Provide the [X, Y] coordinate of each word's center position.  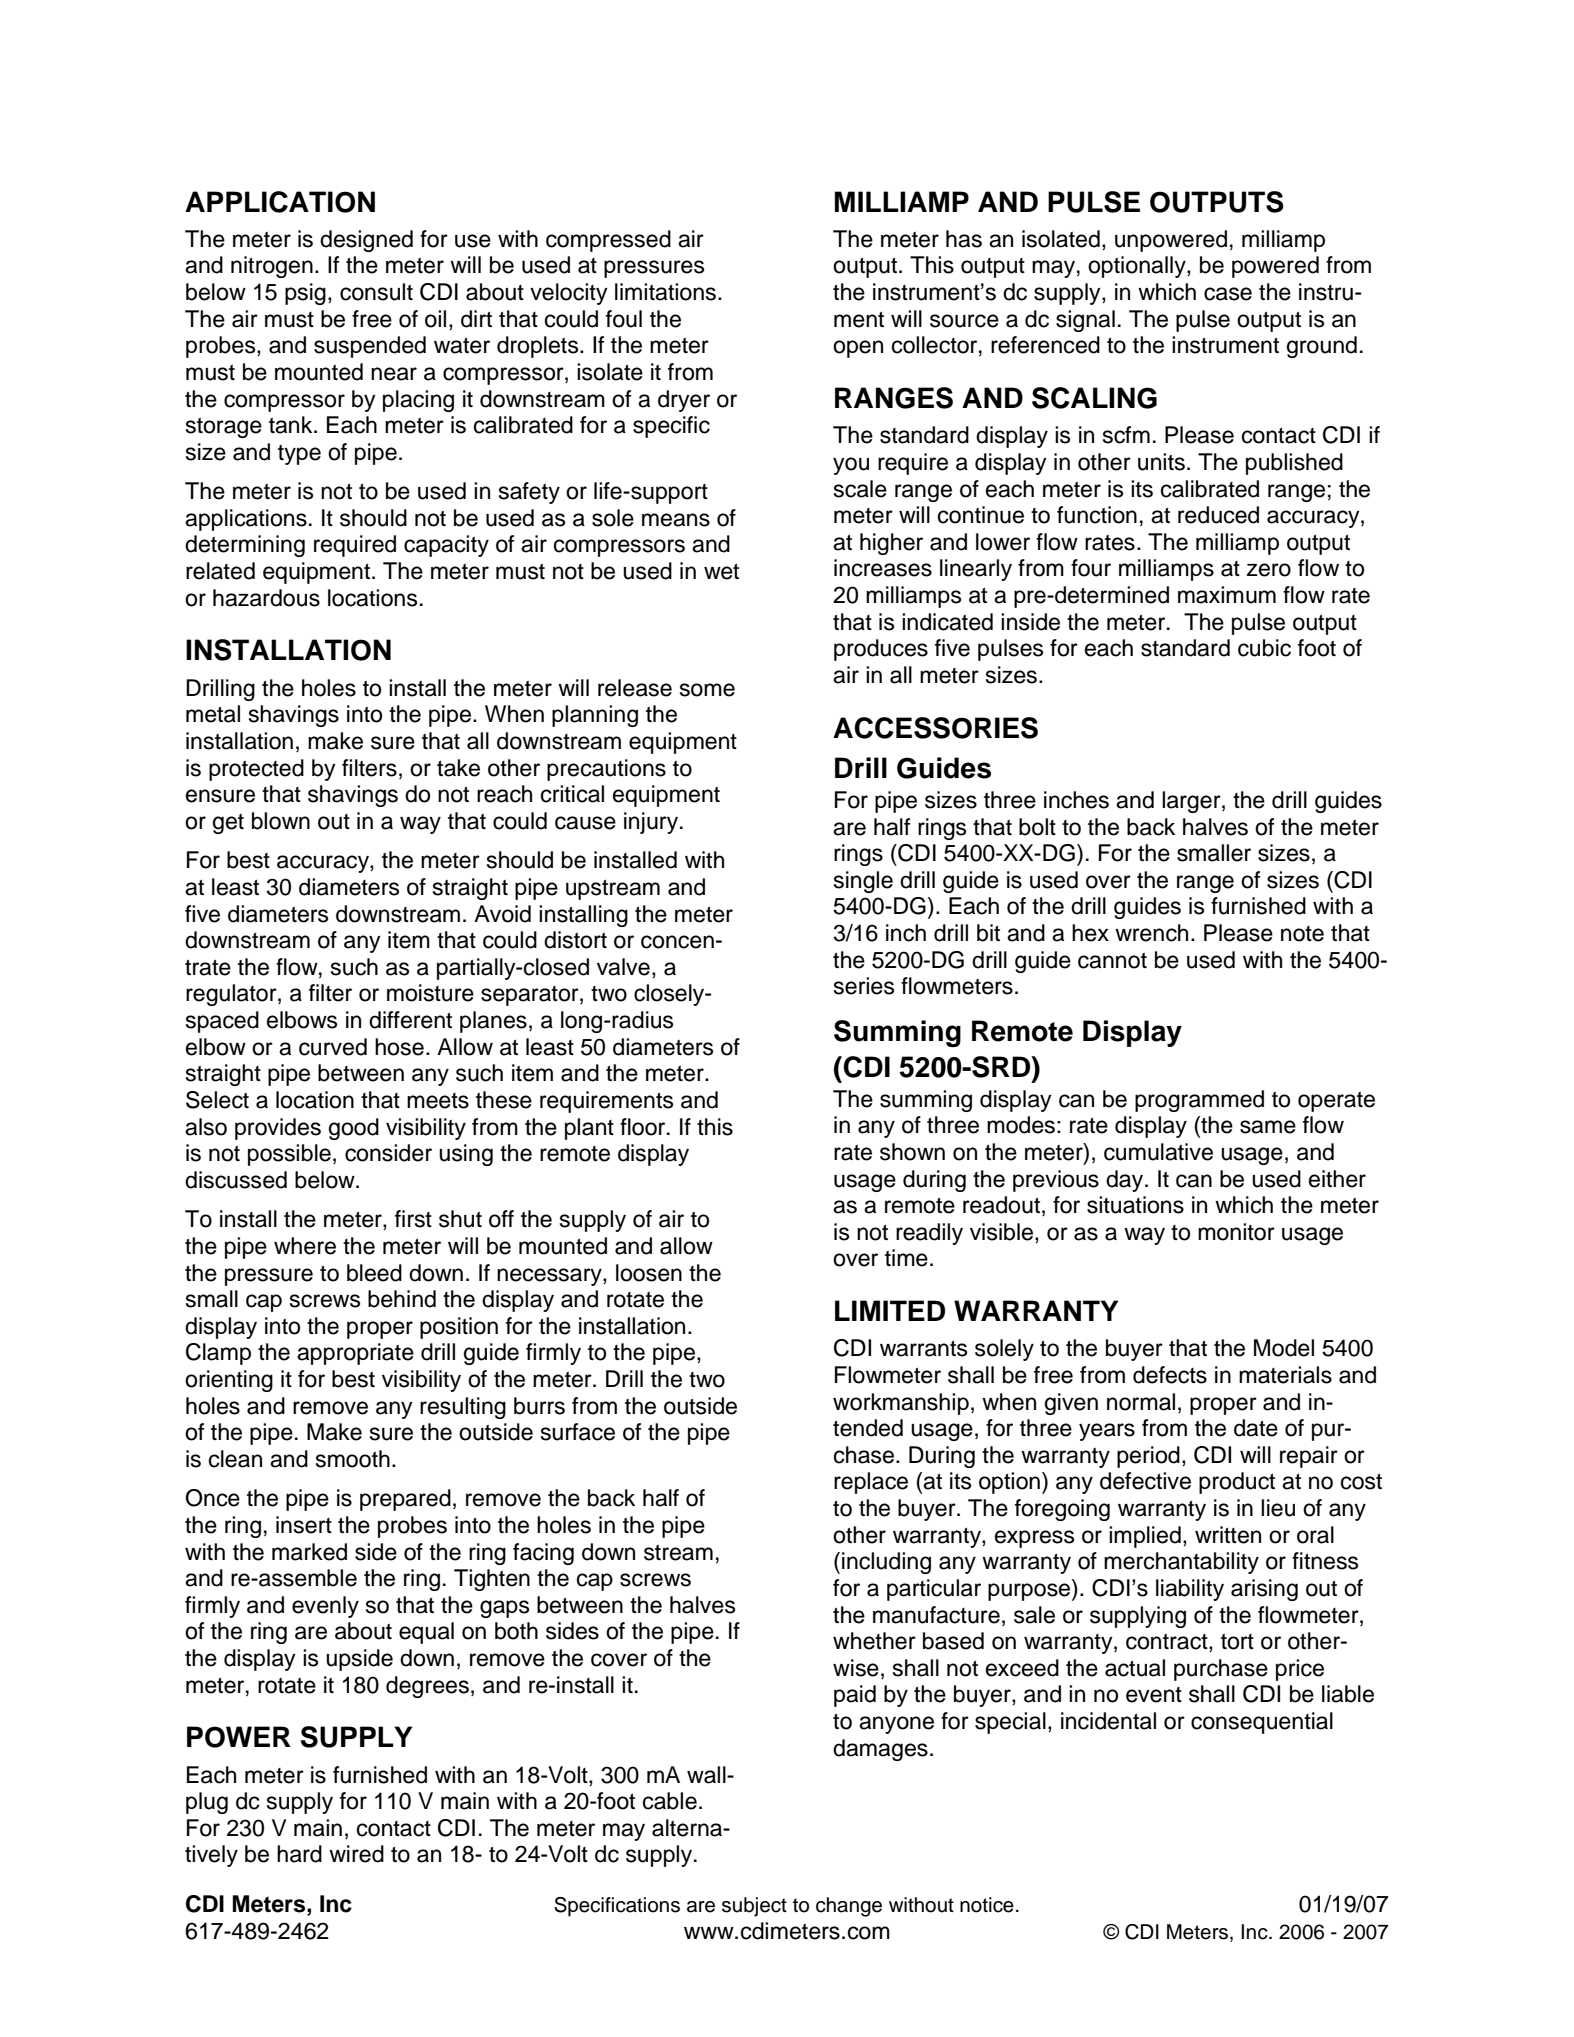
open [858, 349]
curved [333, 1047]
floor [644, 1127]
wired [356, 1854]
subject [754, 1907]
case [1228, 294]
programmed [1199, 1101]
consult [376, 292]
